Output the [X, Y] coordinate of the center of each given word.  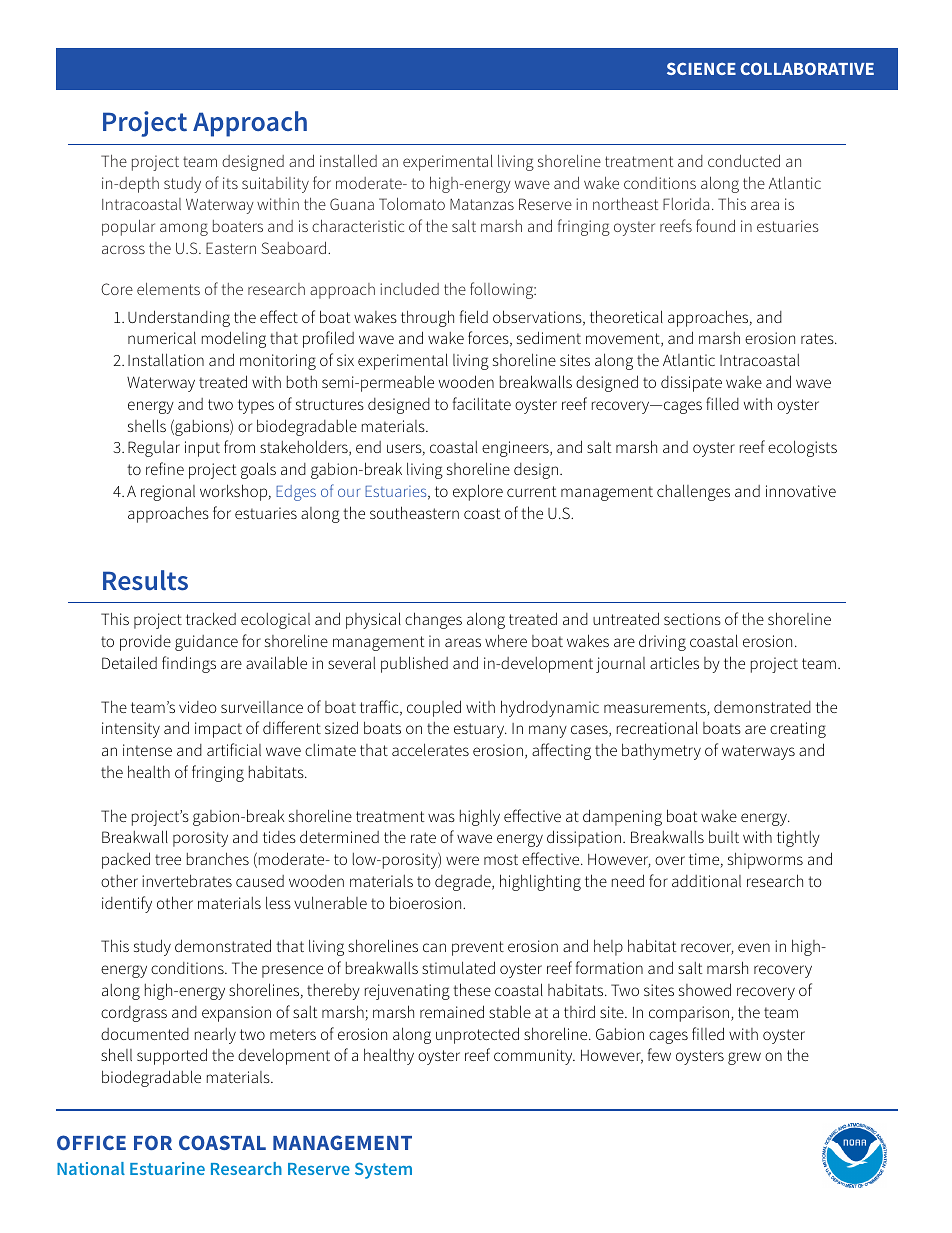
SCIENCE [701, 68]
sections [692, 619]
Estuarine [167, 1168]
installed [348, 160]
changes [433, 620]
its [230, 183]
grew [744, 1058]
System [383, 1170]
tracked [211, 618]
